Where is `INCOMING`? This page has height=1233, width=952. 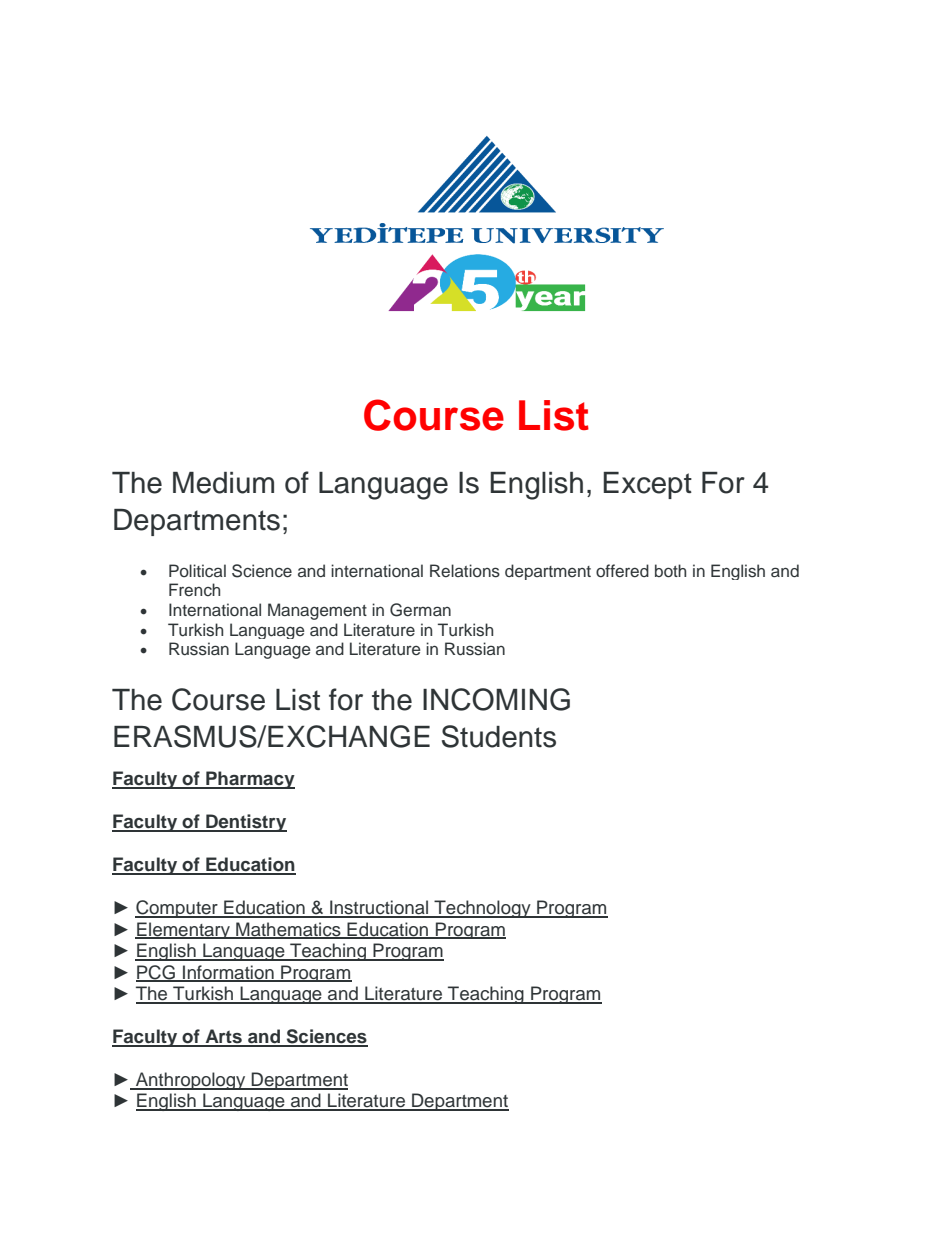
INCOMING is located at coordinates (496, 699).
